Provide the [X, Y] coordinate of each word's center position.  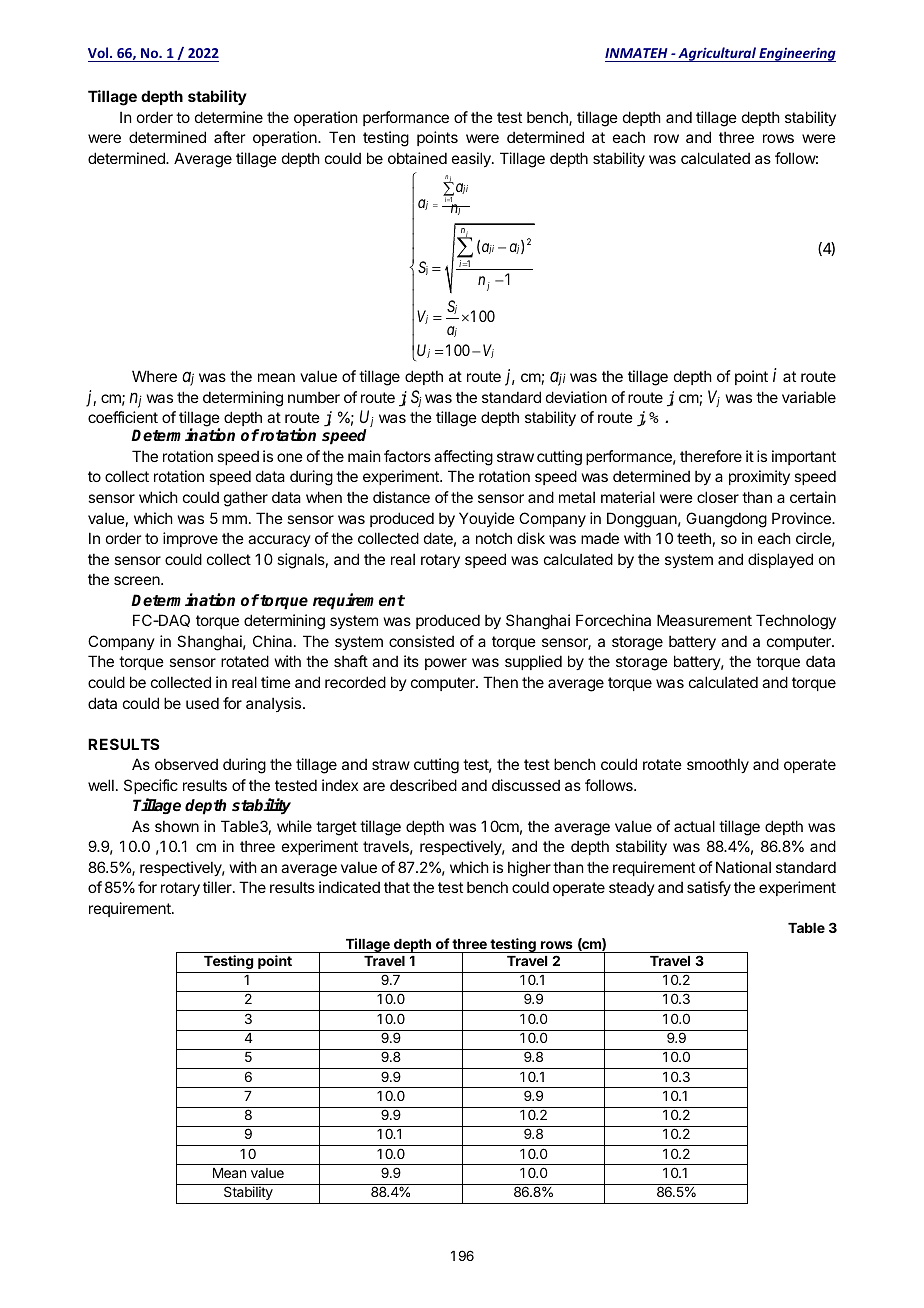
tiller [218, 887]
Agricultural [717, 54]
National [743, 867]
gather [246, 499]
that [397, 887]
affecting [463, 458]
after [229, 137]
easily [472, 159]
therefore [711, 456]
